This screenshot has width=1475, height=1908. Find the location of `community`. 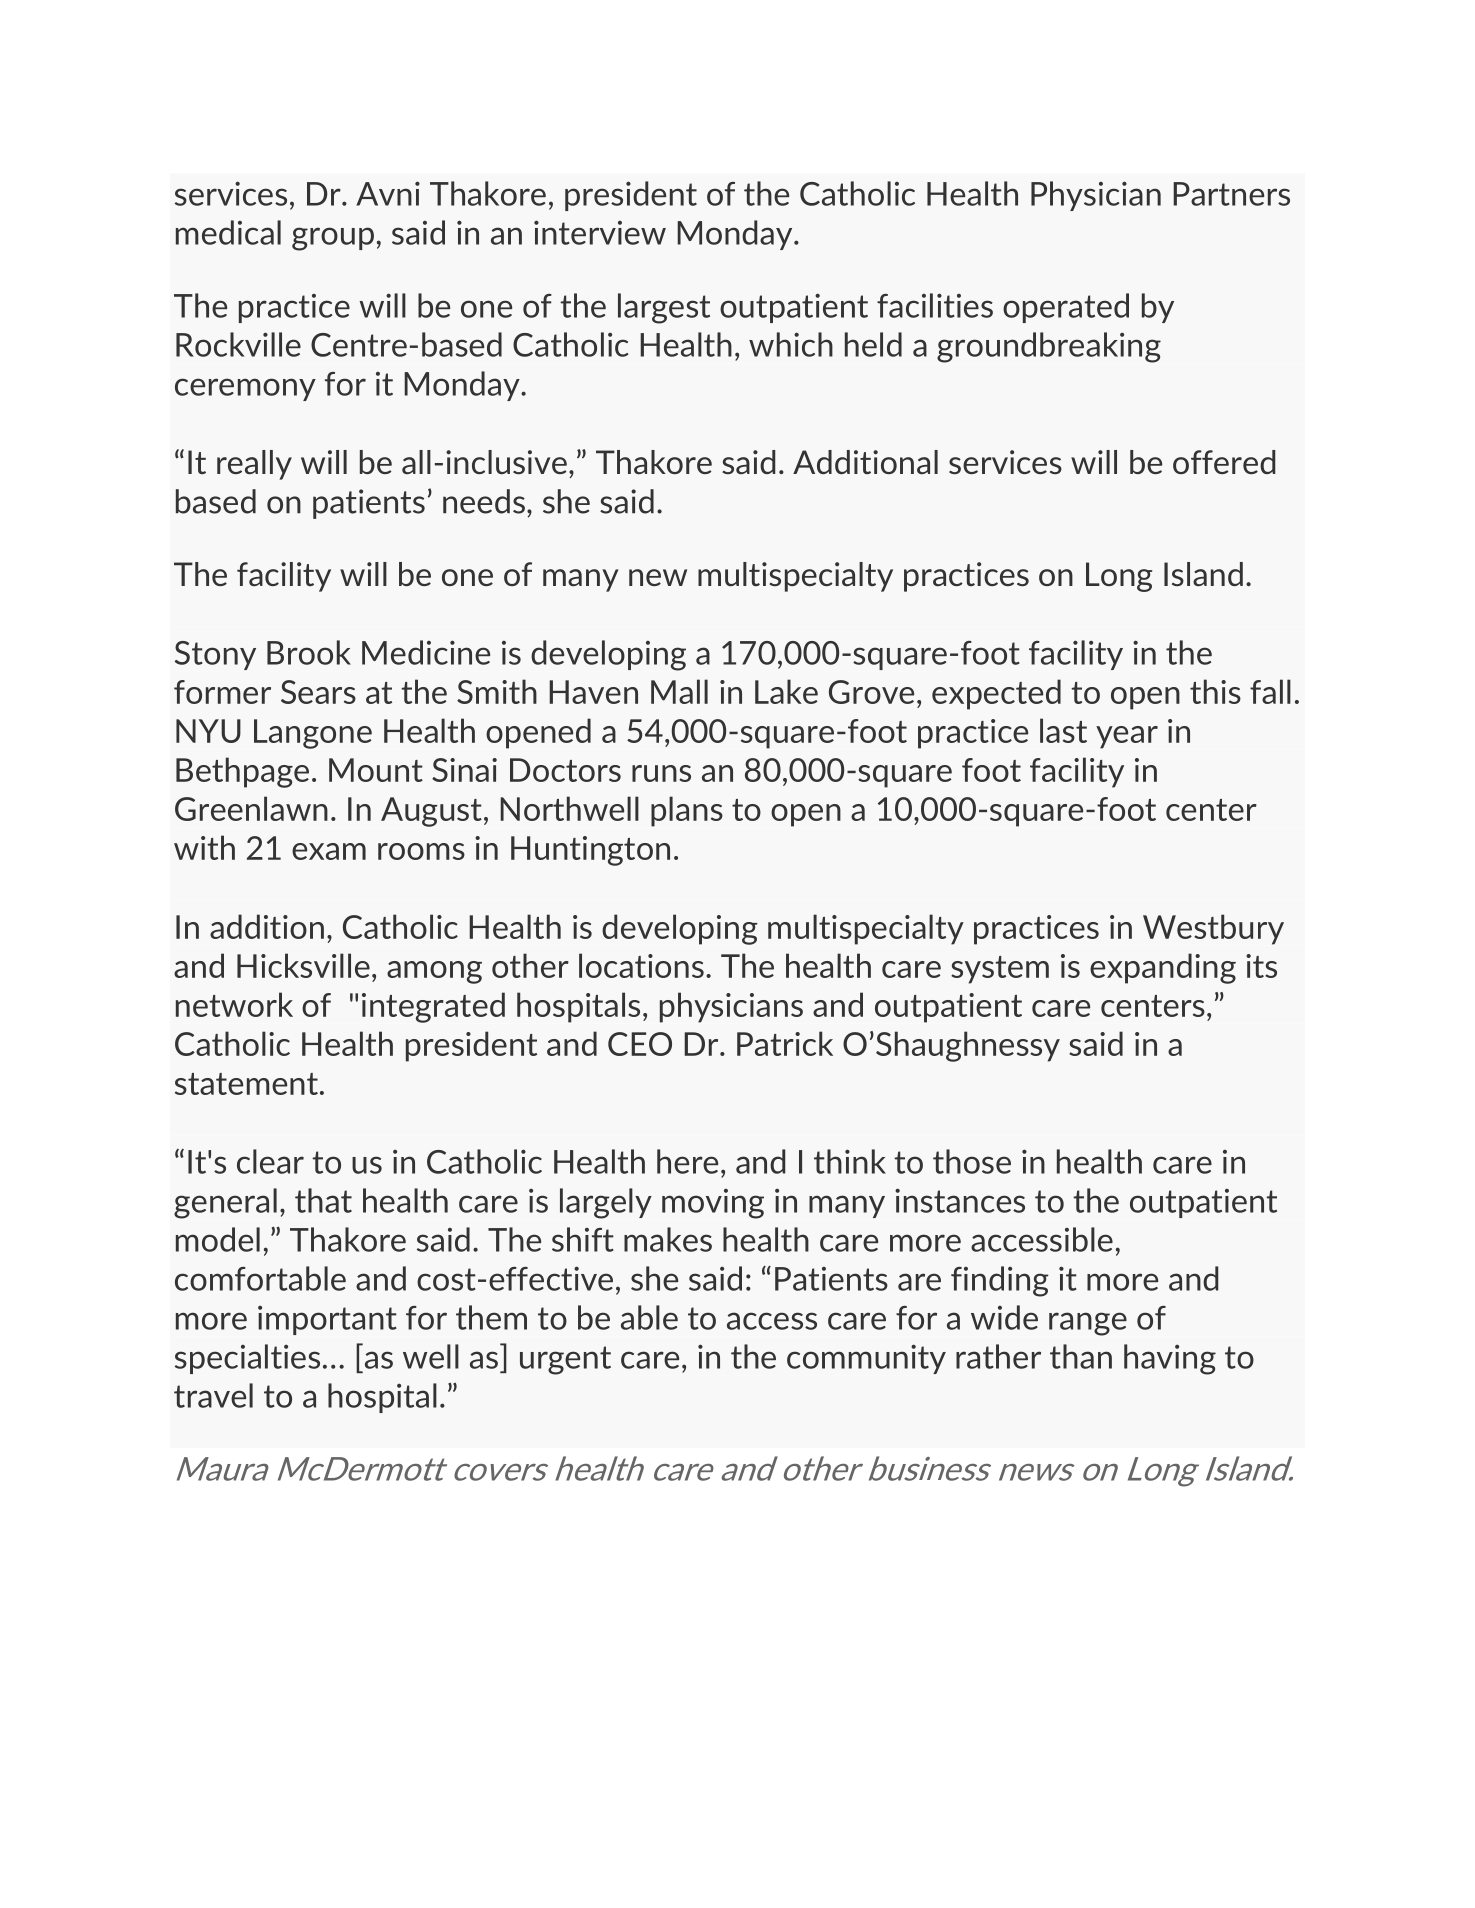

community is located at coordinates (866, 1359).
